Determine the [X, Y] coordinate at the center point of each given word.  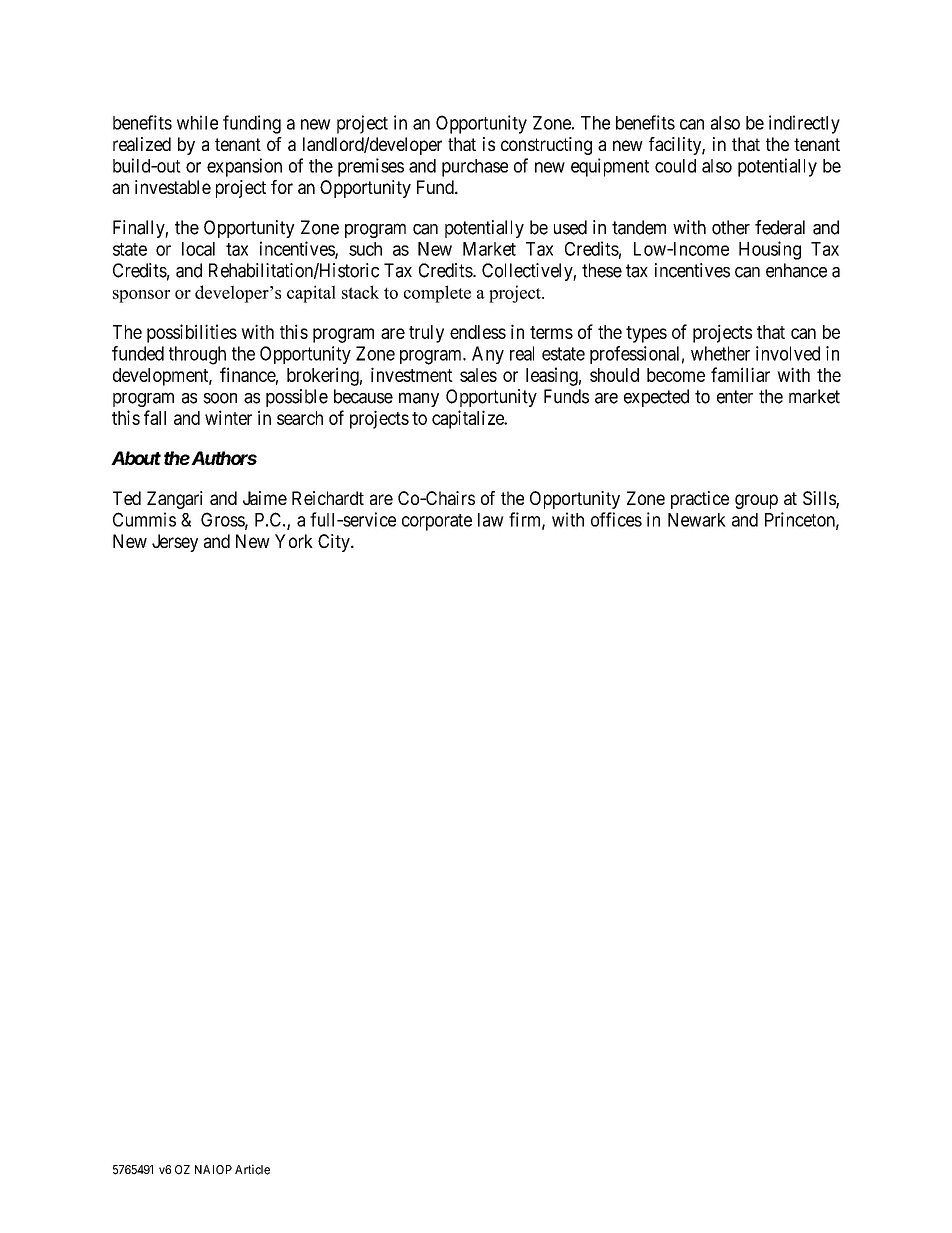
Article [252, 1169]
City [335, 543]
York [294, 541]
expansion [244, 167]
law [491, 520]
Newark [697, 520]
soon [220, 398]
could [675, 166]
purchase [475, 168]
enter [735, 397]
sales [478, 375]
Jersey [175, 543]
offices [616, 519]
